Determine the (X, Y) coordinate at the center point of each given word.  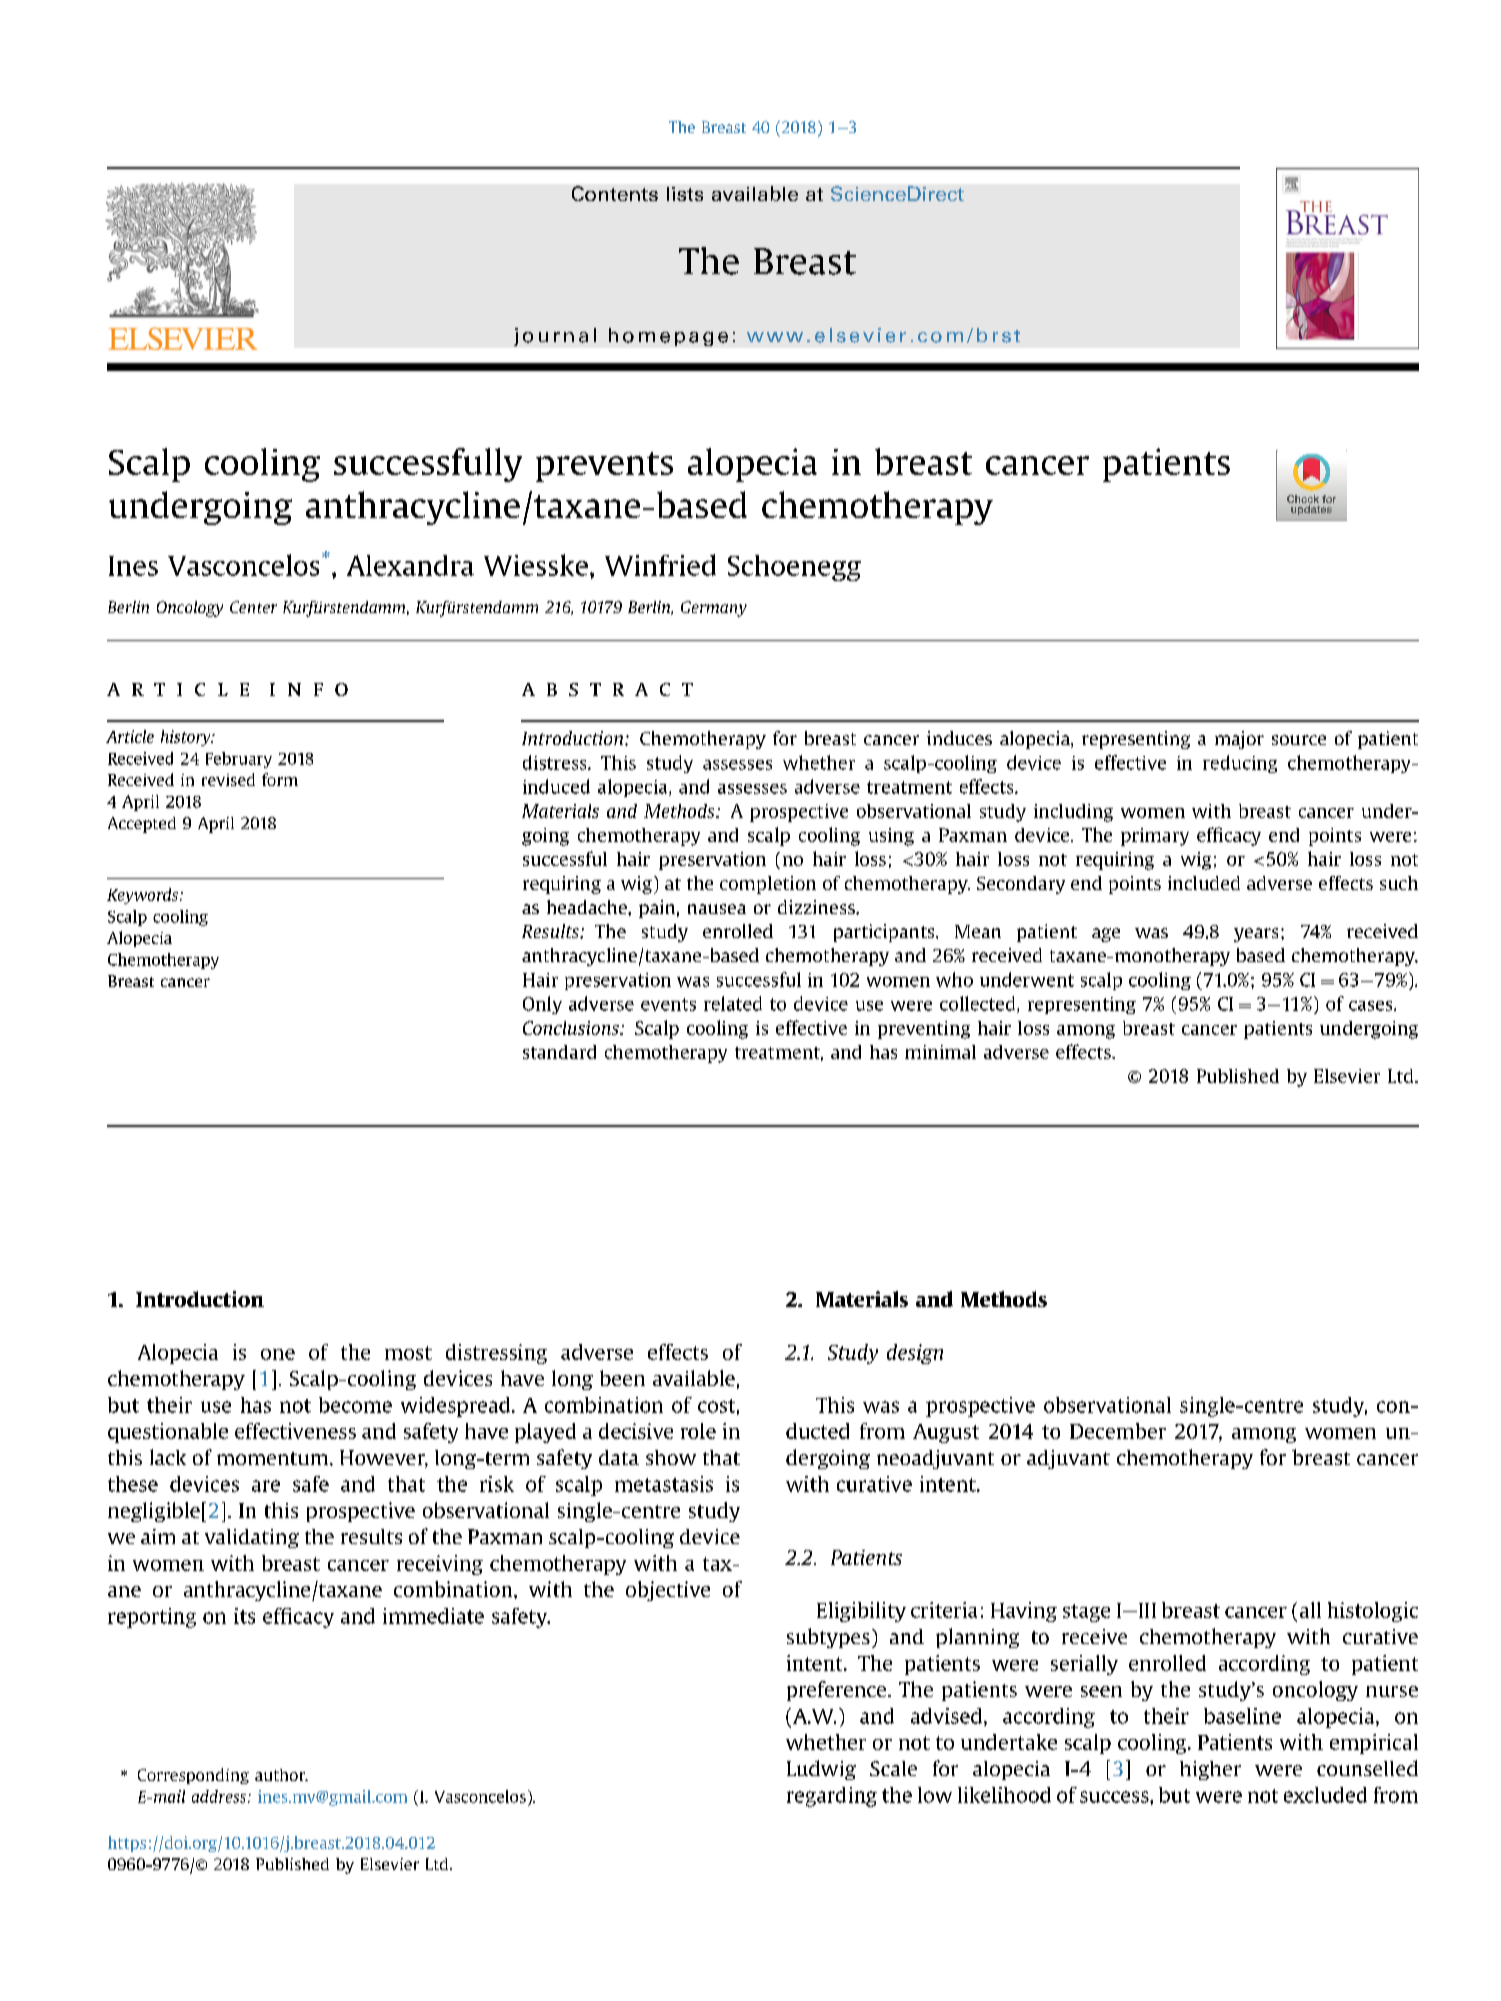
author (281, 1775)
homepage (668, 337)
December (1118, 1431)
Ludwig (821, 1770)
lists (685, 194)
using (891, 837)
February (239, 760)
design (915, 1354)
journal (555, 337)
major (1239, 740)
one (278, 1354)
